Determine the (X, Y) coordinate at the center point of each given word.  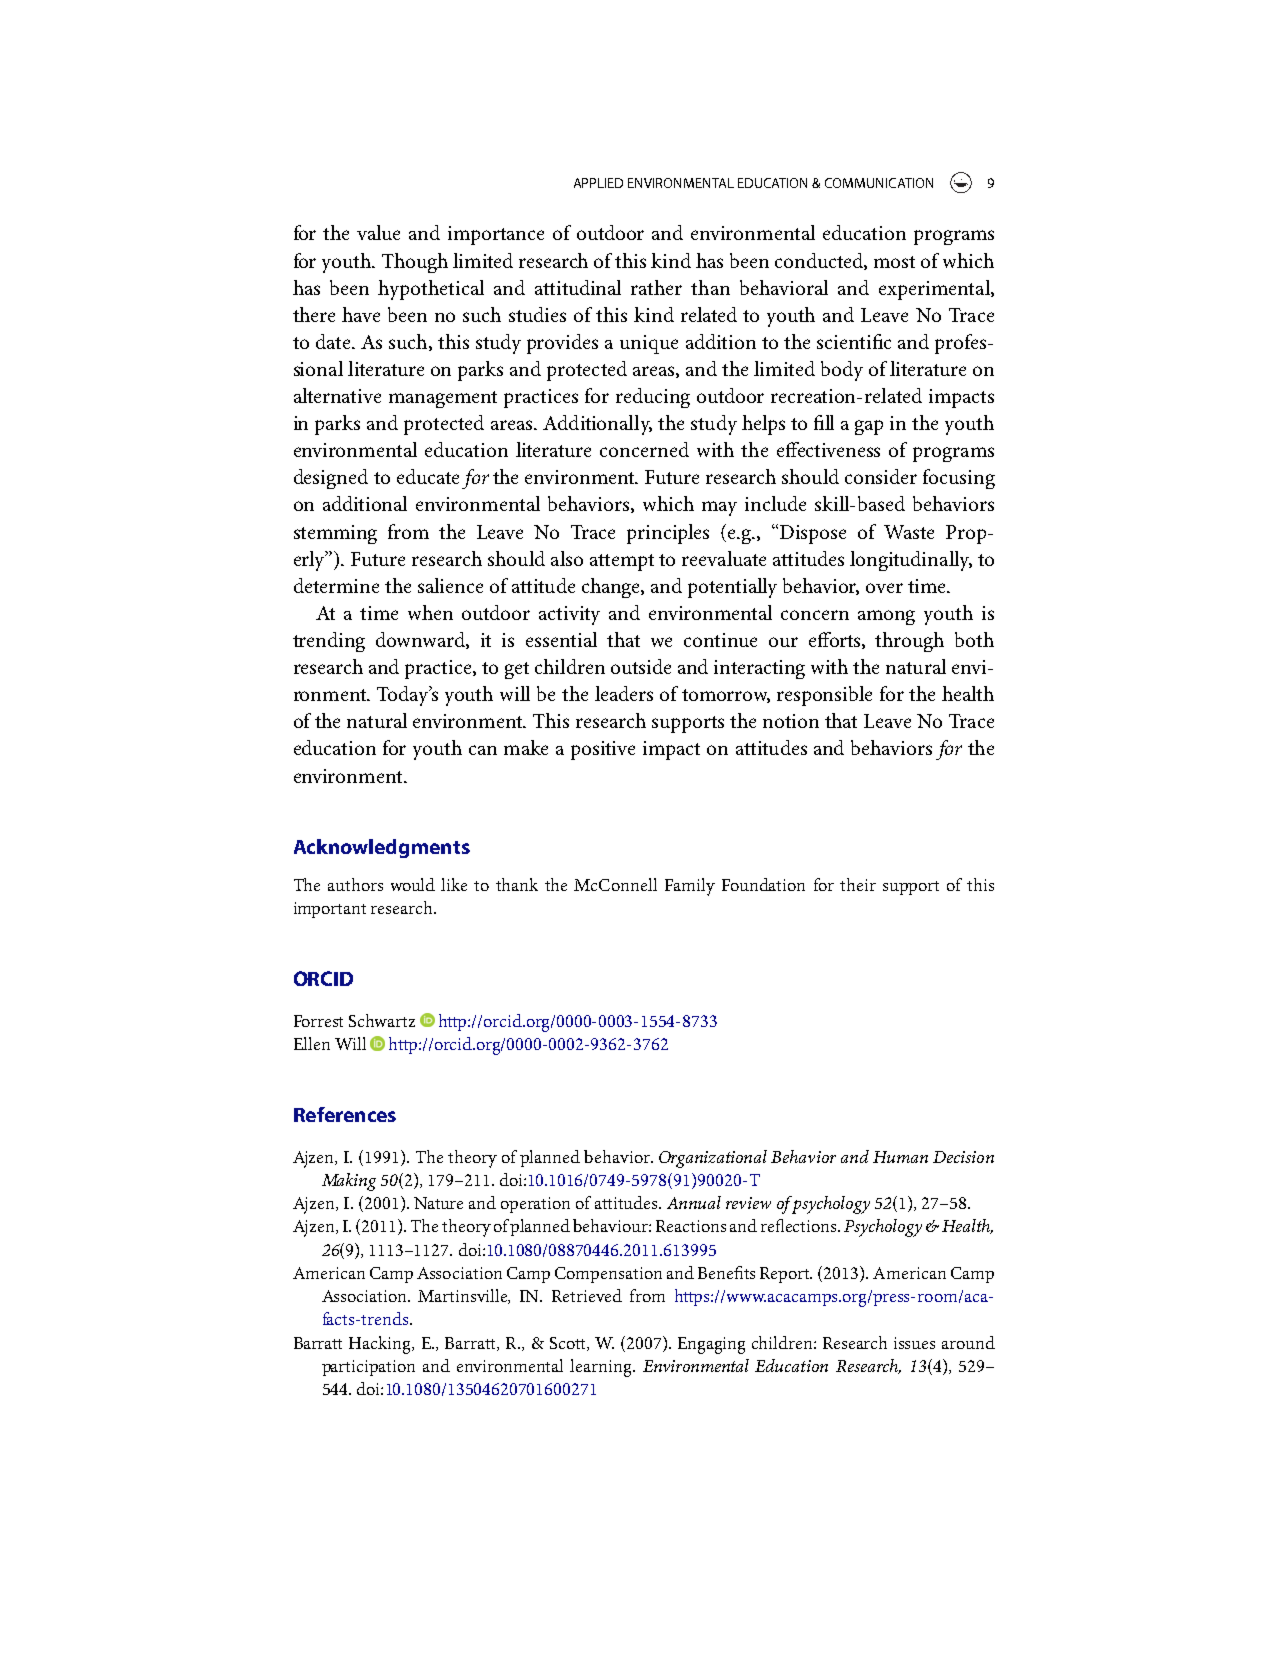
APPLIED (598, 183)
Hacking (381, 1345)
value (378, 232)
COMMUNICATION (879, 183)
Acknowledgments (382, 848)
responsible (824, 696)
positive (603, 750)
